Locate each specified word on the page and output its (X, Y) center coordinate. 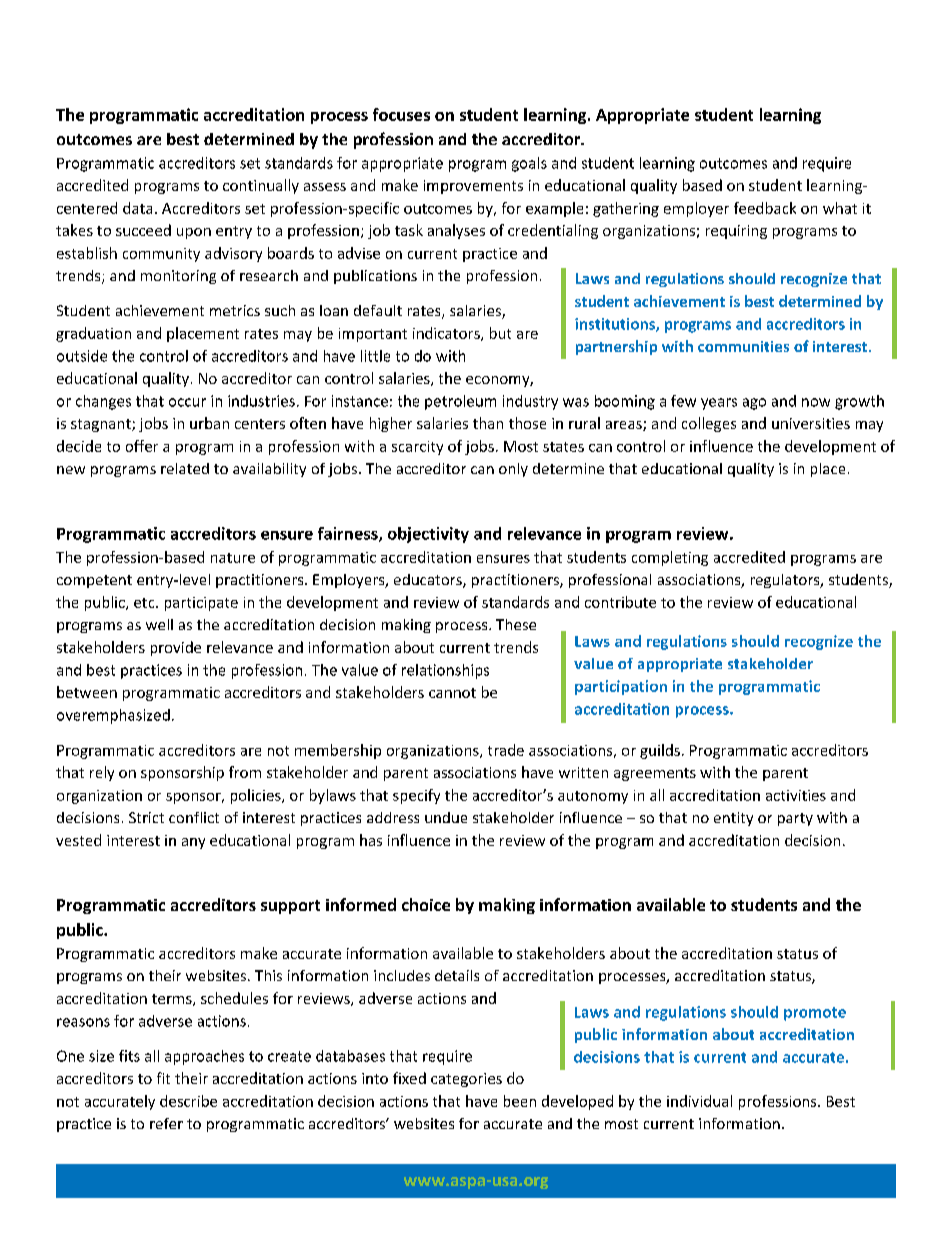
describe (188, 1101)
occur (187, 402)
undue (446, 817)
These (516, 624)
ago (754, 404)
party (795, 819)
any (193, 843)
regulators (786, 581)
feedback (765, 208)
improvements (473, 187)
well (159, 624)
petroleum (460, 402)
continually (261, 186)
